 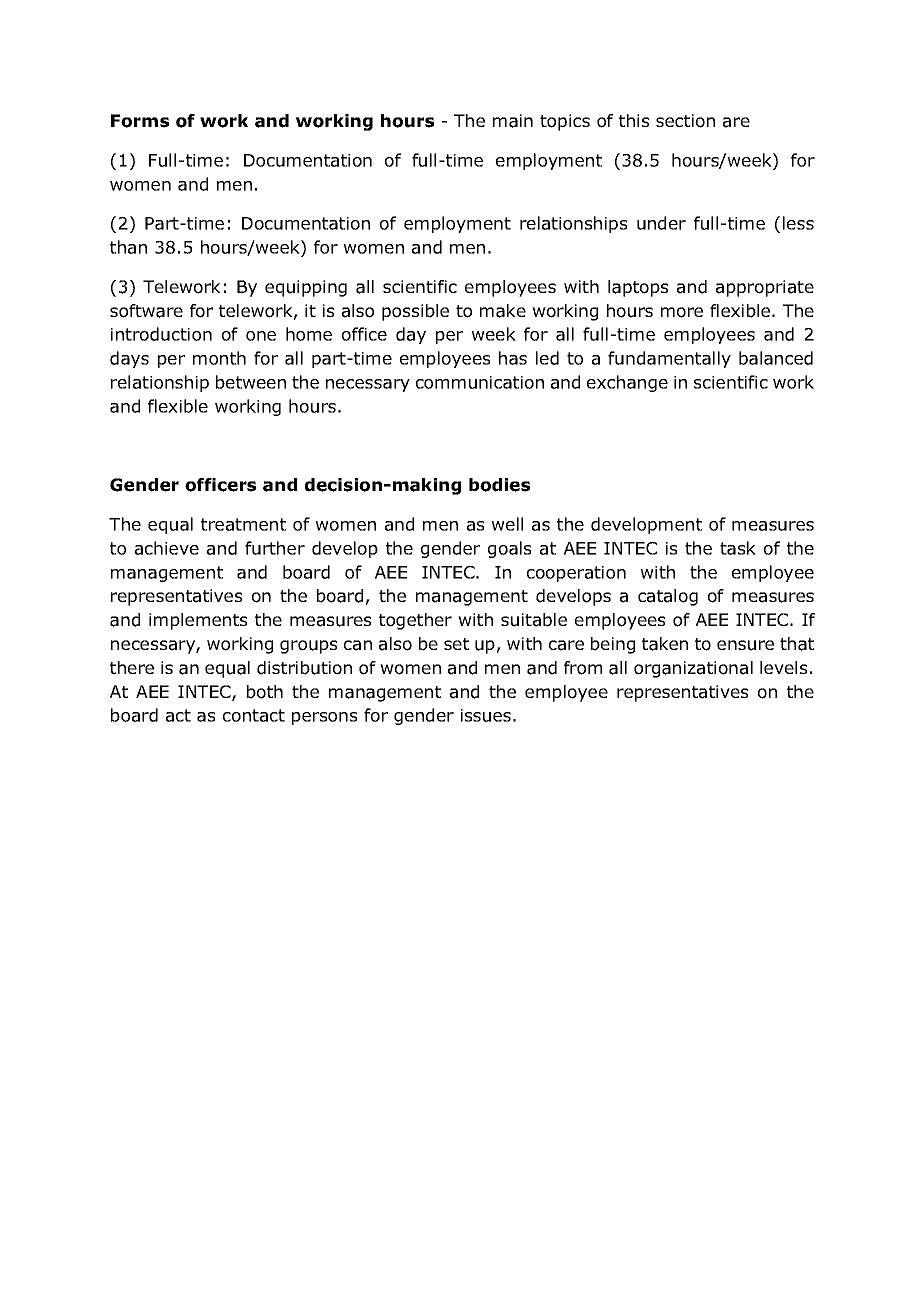 What do you see at coordinates (693, 669) in the page?
I see `organizational` at bounding box center [693, 669].
